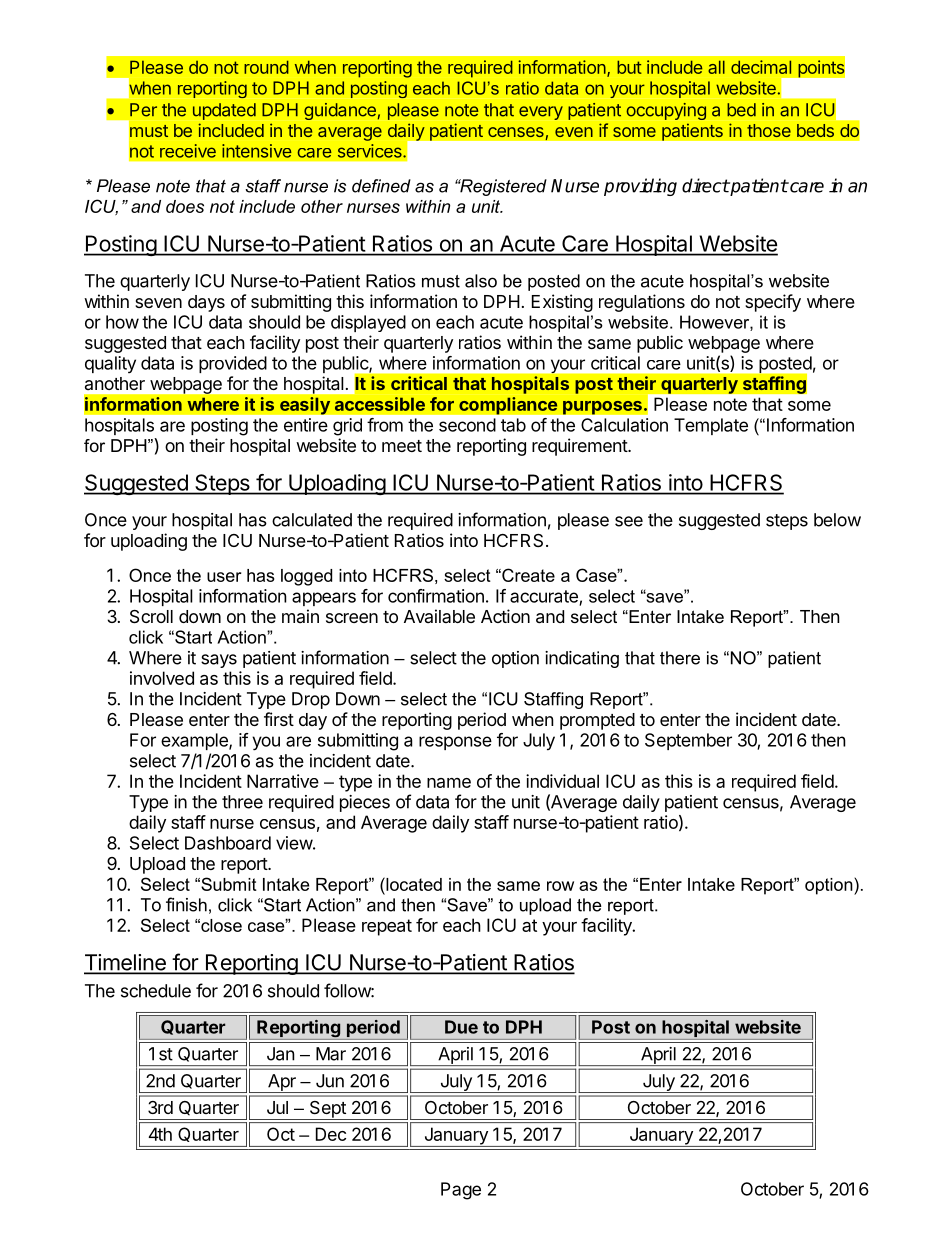 The width and height of the document is (952, 1233). I want to click on receive, so click(188, 151).
